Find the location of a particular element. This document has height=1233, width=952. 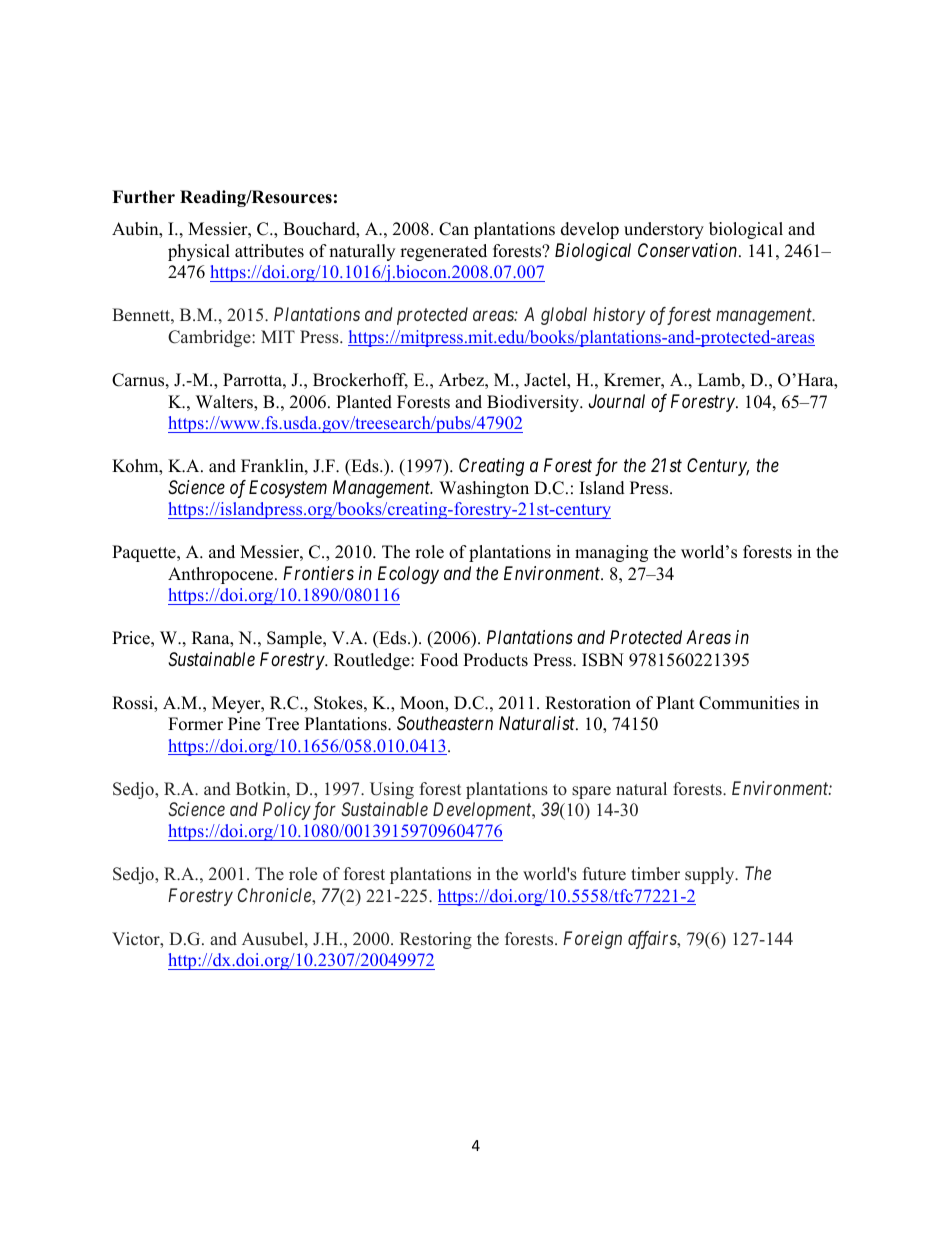

Restoring is located at coordinates (436, 940).
